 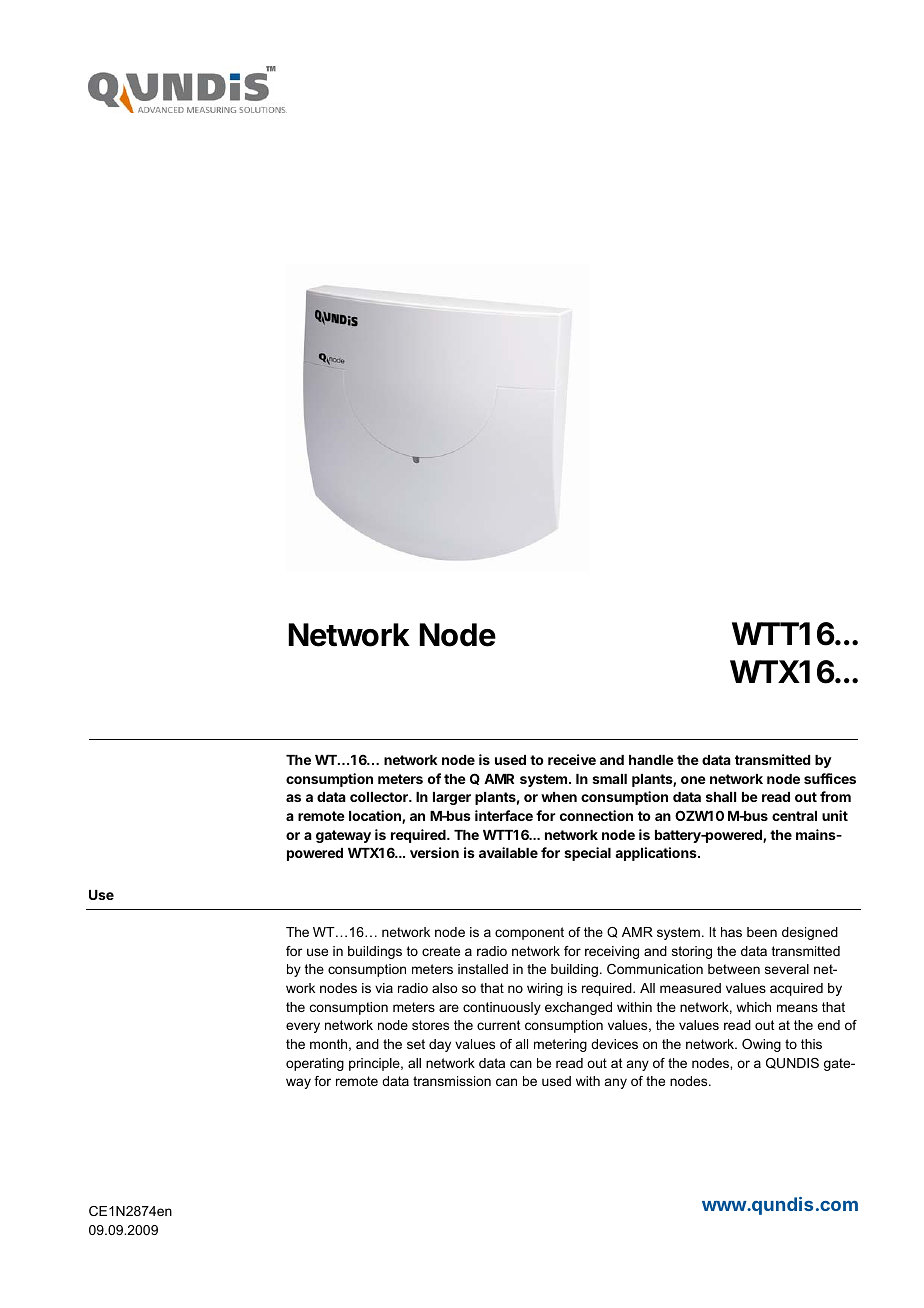 I want to click on suffices, so click(x=830, y=778).
